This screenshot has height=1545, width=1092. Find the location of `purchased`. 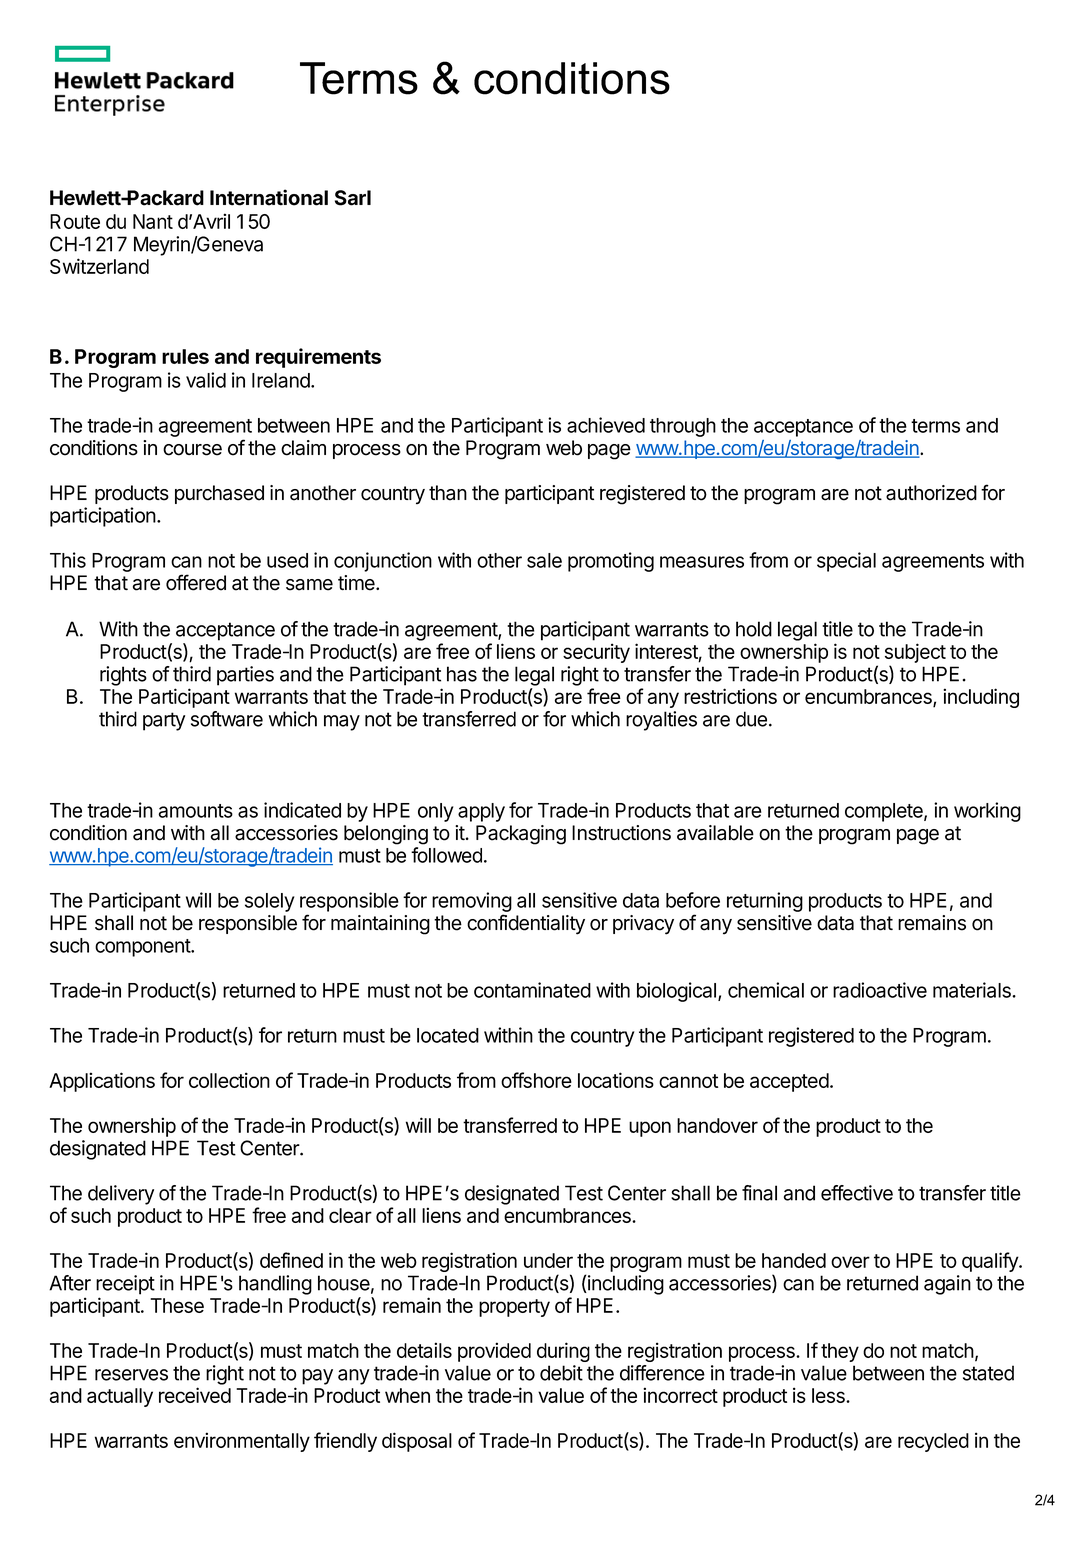

purchased is located at coordinates (219, 494).
